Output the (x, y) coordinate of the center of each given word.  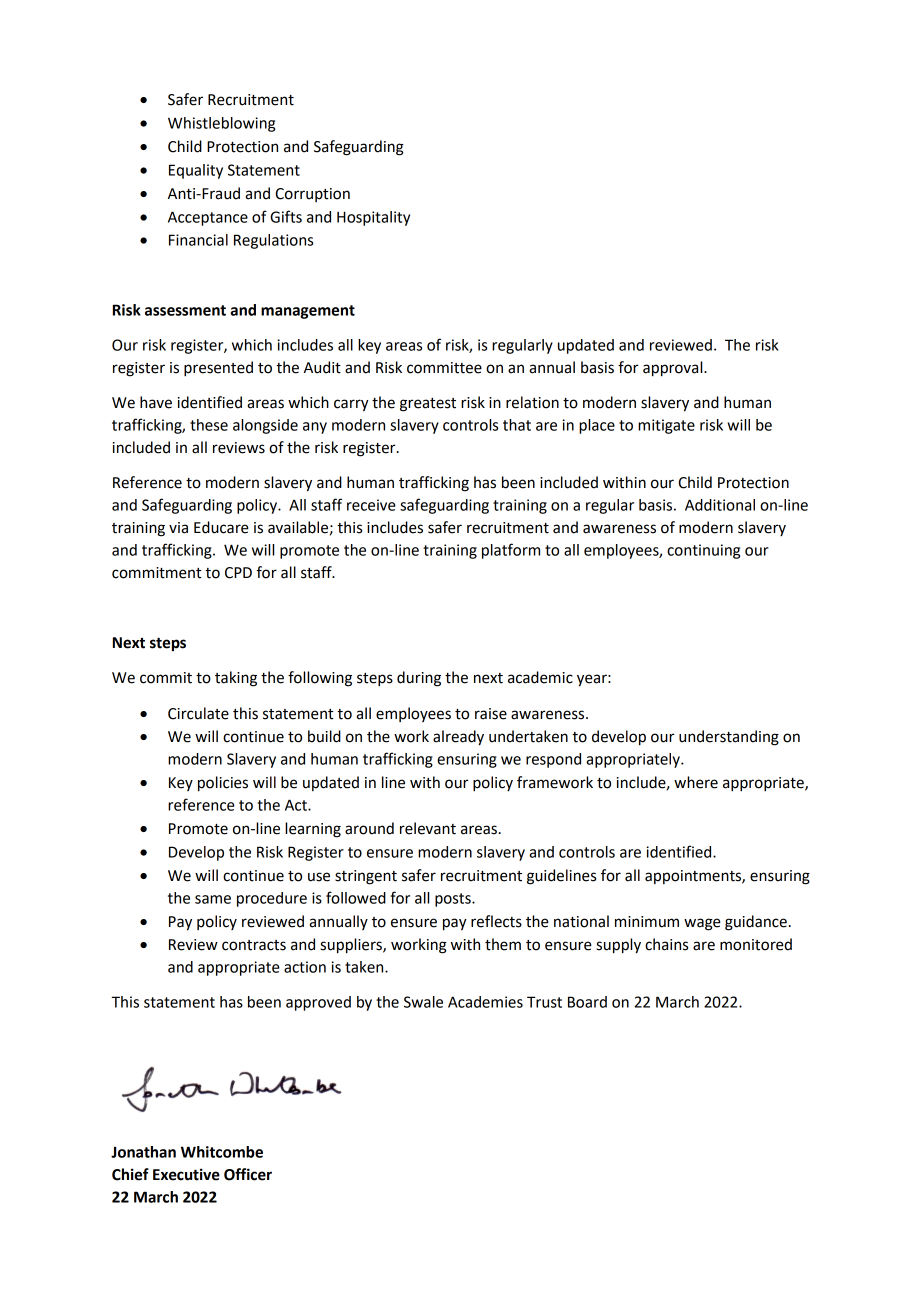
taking (236, 679)
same (213, 899)
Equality (196, 171)
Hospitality (373, 218)
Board (587, 1002)
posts (454, 900)
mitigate (666, 426)
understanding (729, 738)
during (419, 679)
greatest (428, 405)
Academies (485, 1002)
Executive (186, 1174)
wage (702, 924)
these (209, 425)
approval (674, 369)
